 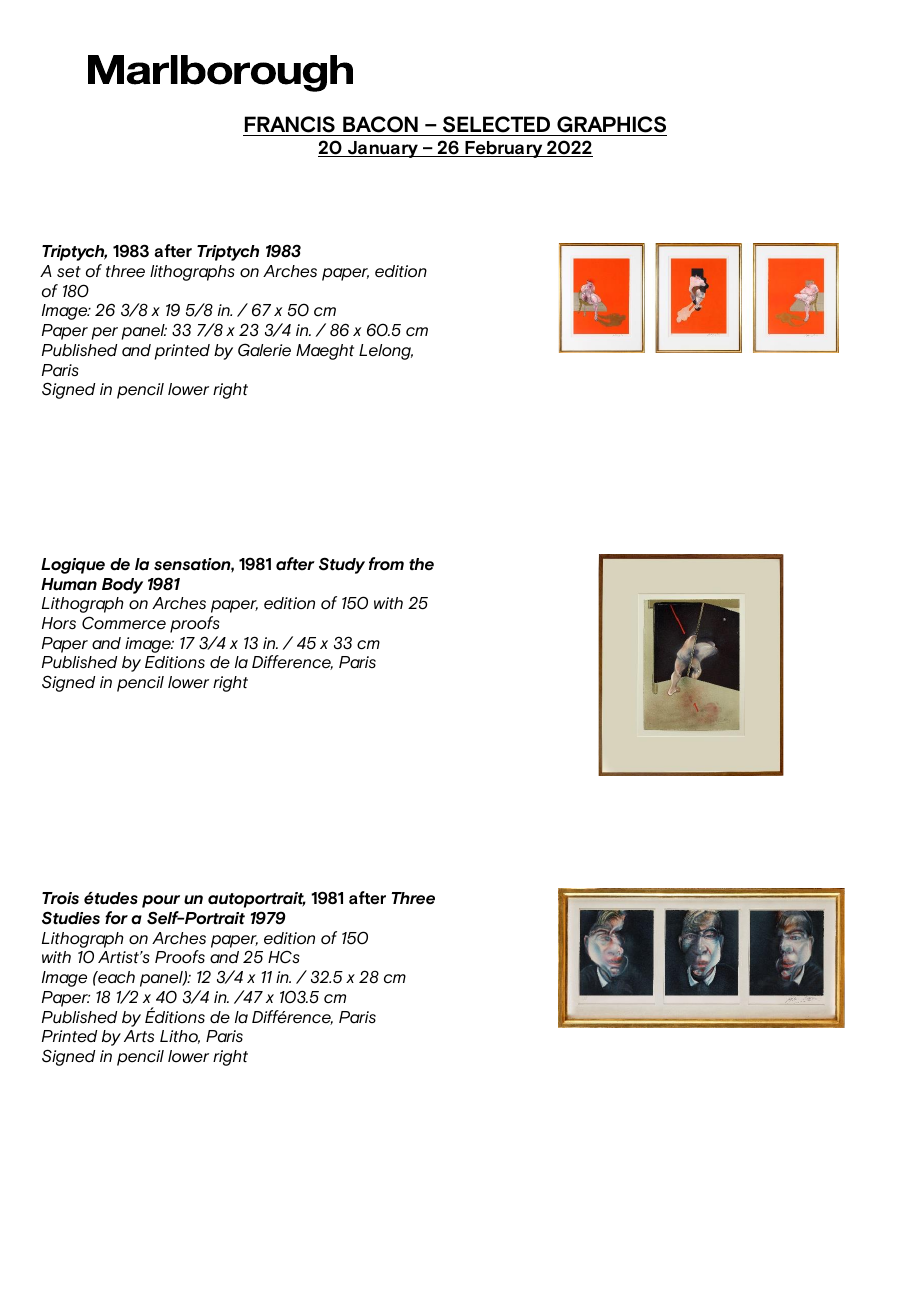 I want to click on Galerie, so click(x=264, y=350).
